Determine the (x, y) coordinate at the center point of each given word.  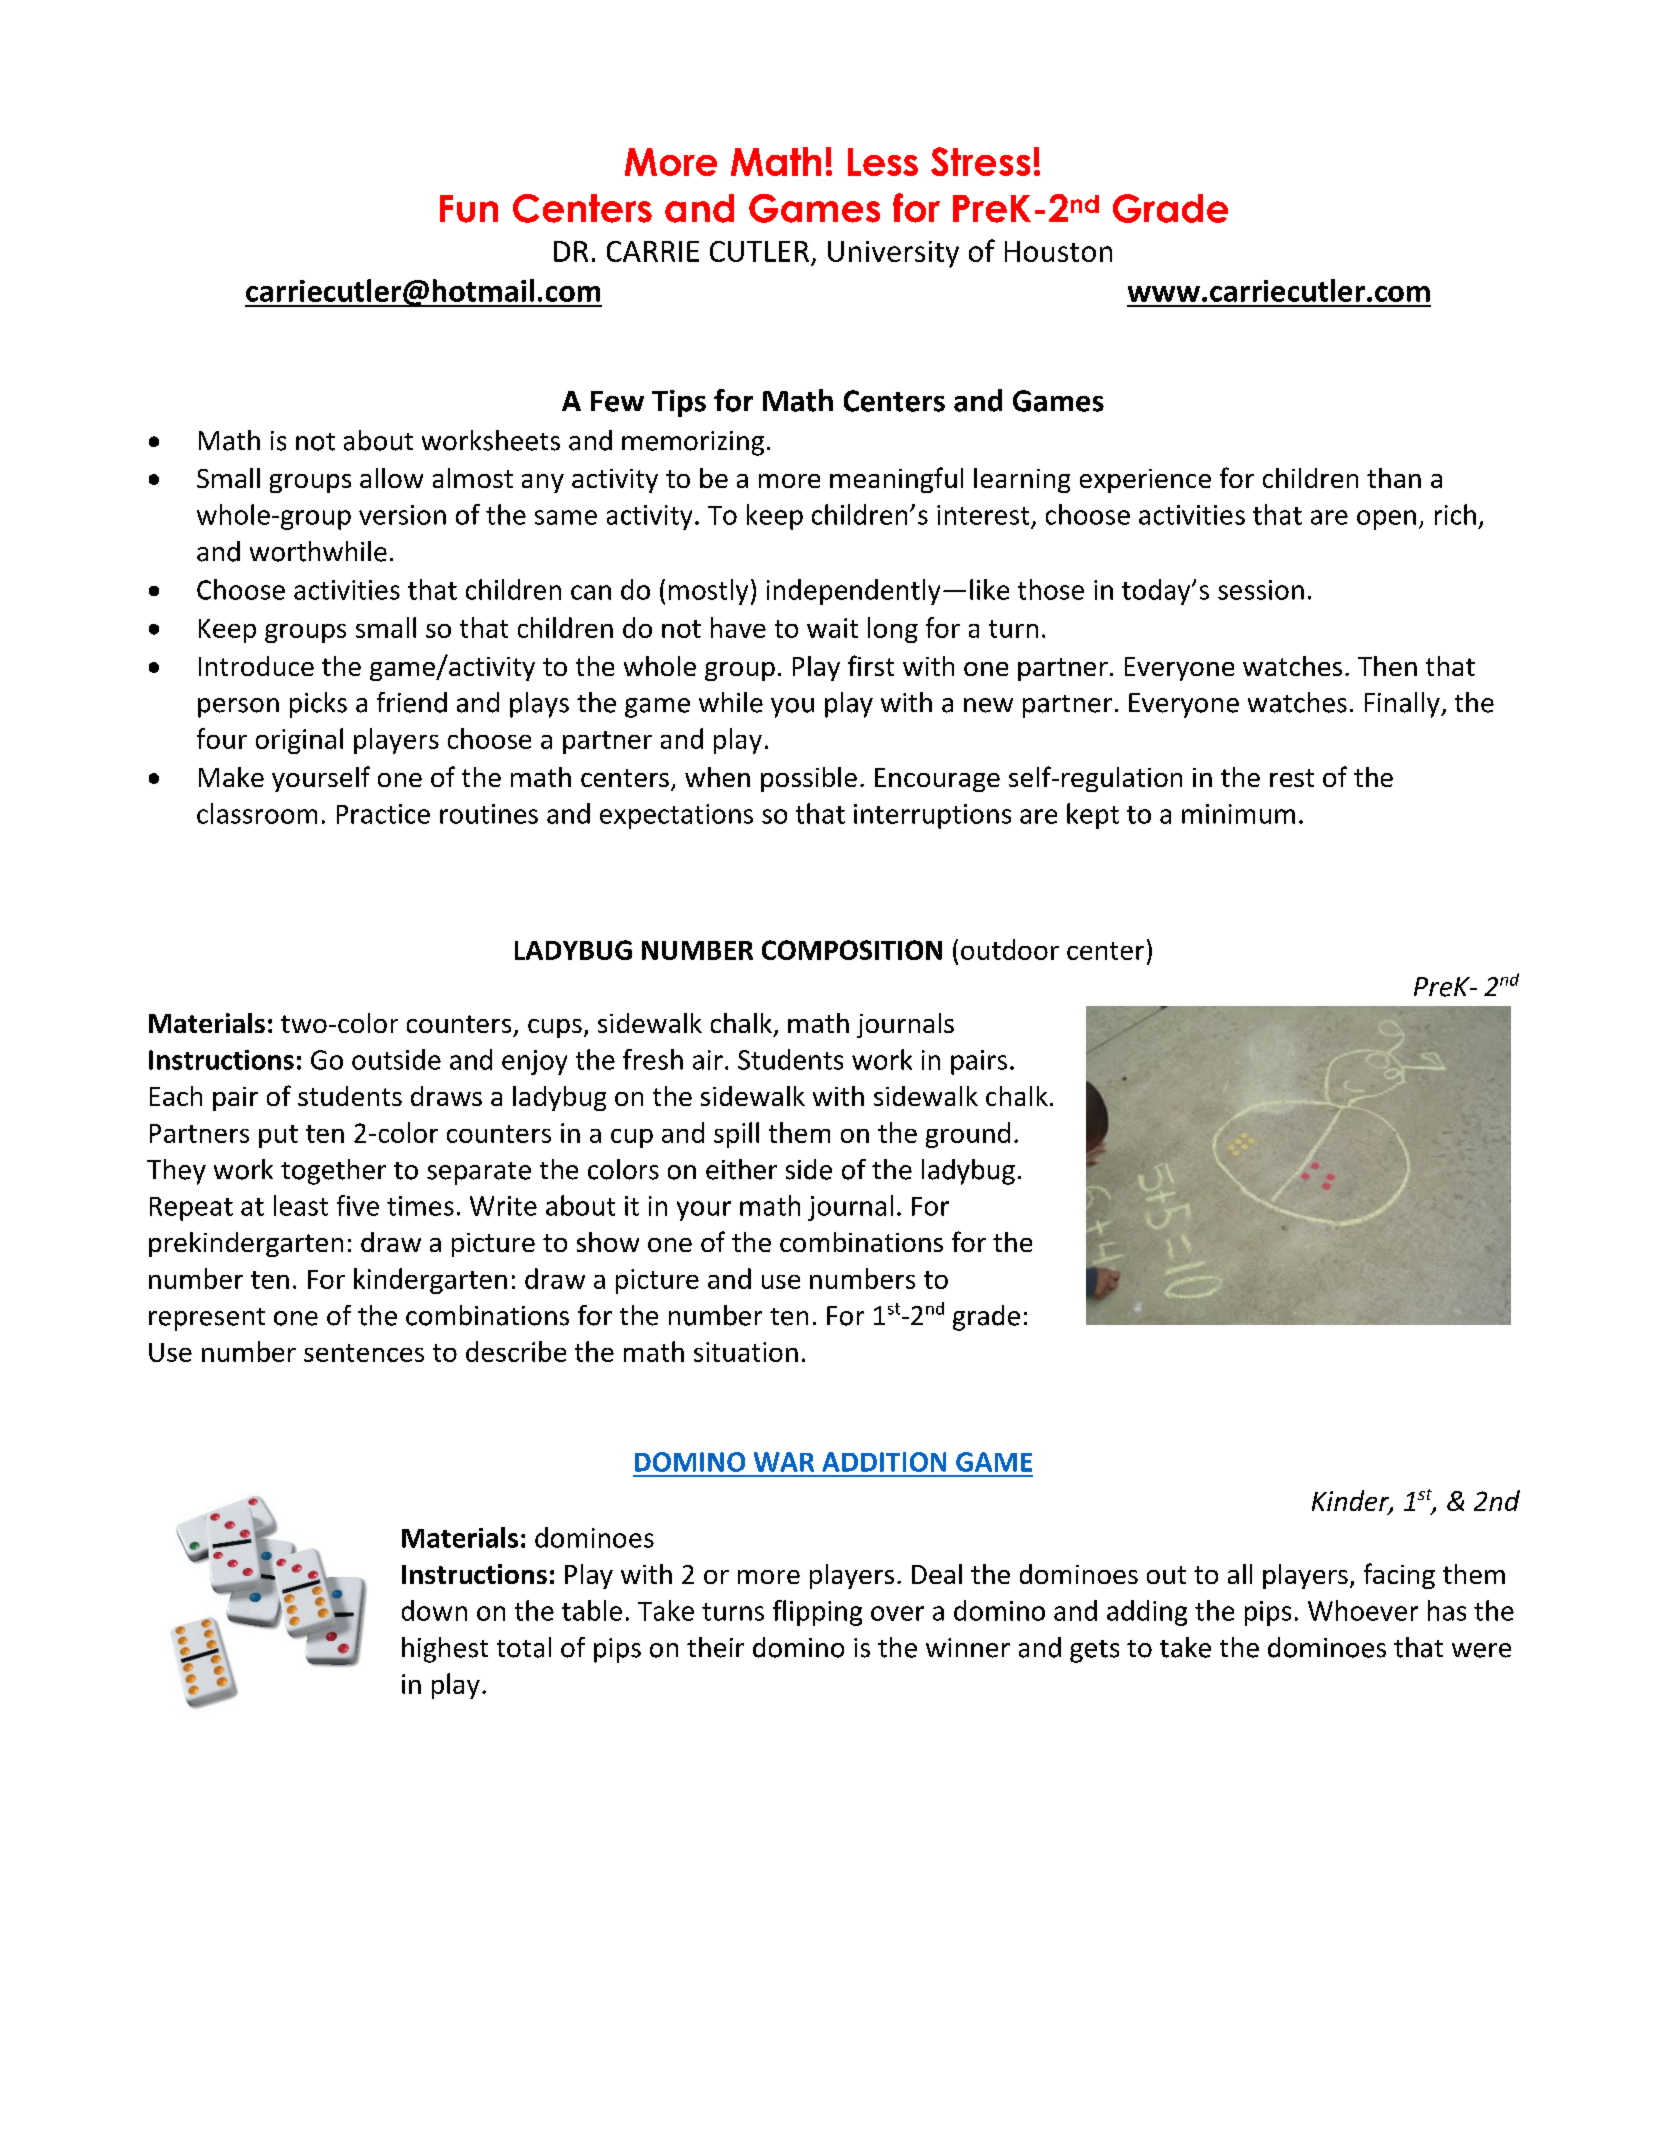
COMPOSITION (852, 950)
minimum (1238, 814)
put (278, 1136)
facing (1399, 1576)
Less (883, 162)
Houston (1058, 251)
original (299, 741)
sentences (364, 1353)
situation (746, 1352)
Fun (469, 209)
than (1394, 478)
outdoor (1010, 949)
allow (391, 478)
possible (809, 779)
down (434, 1610)
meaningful (896, 480)
